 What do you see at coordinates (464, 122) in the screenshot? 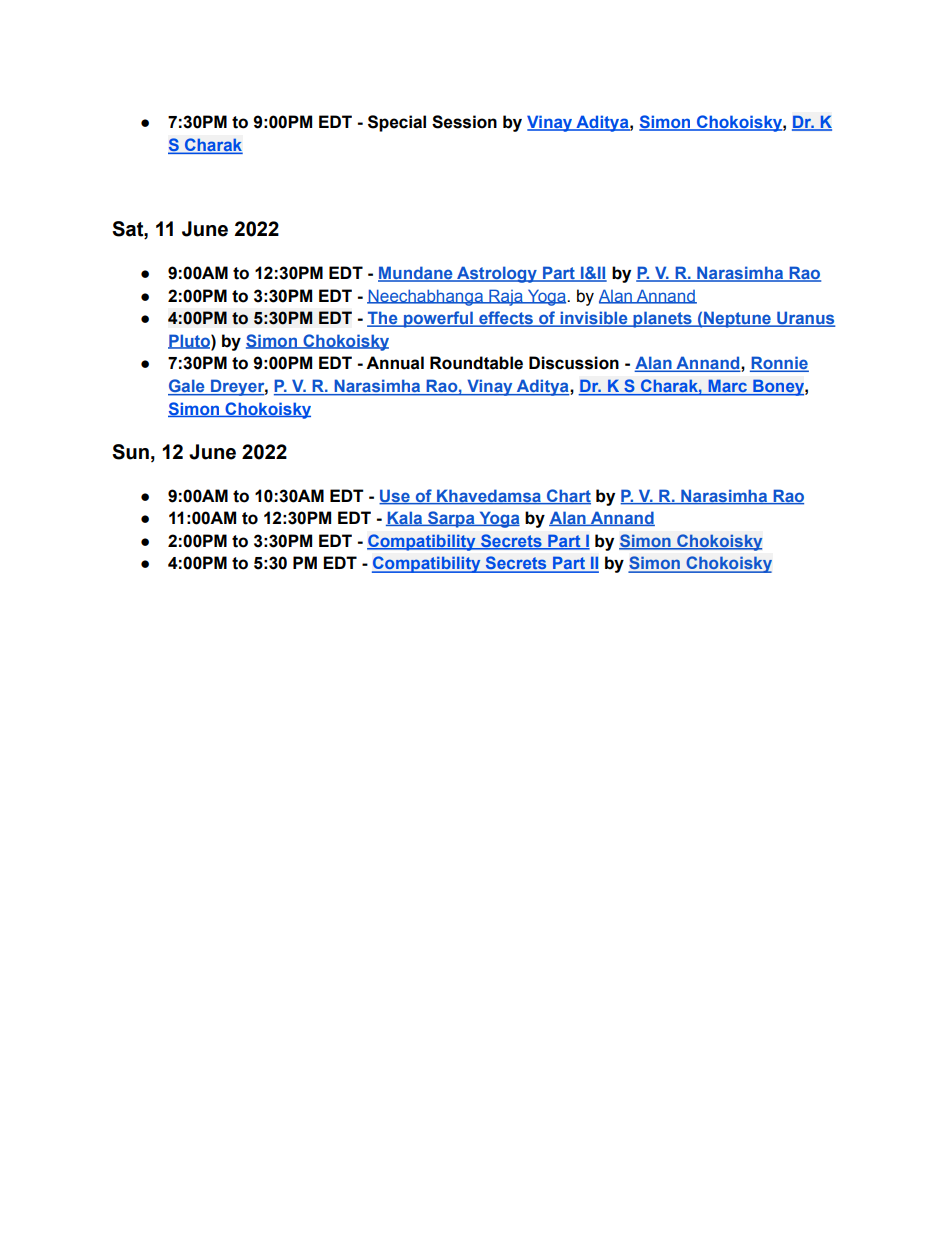
I see `Session` at bounding box center [464, 122].
